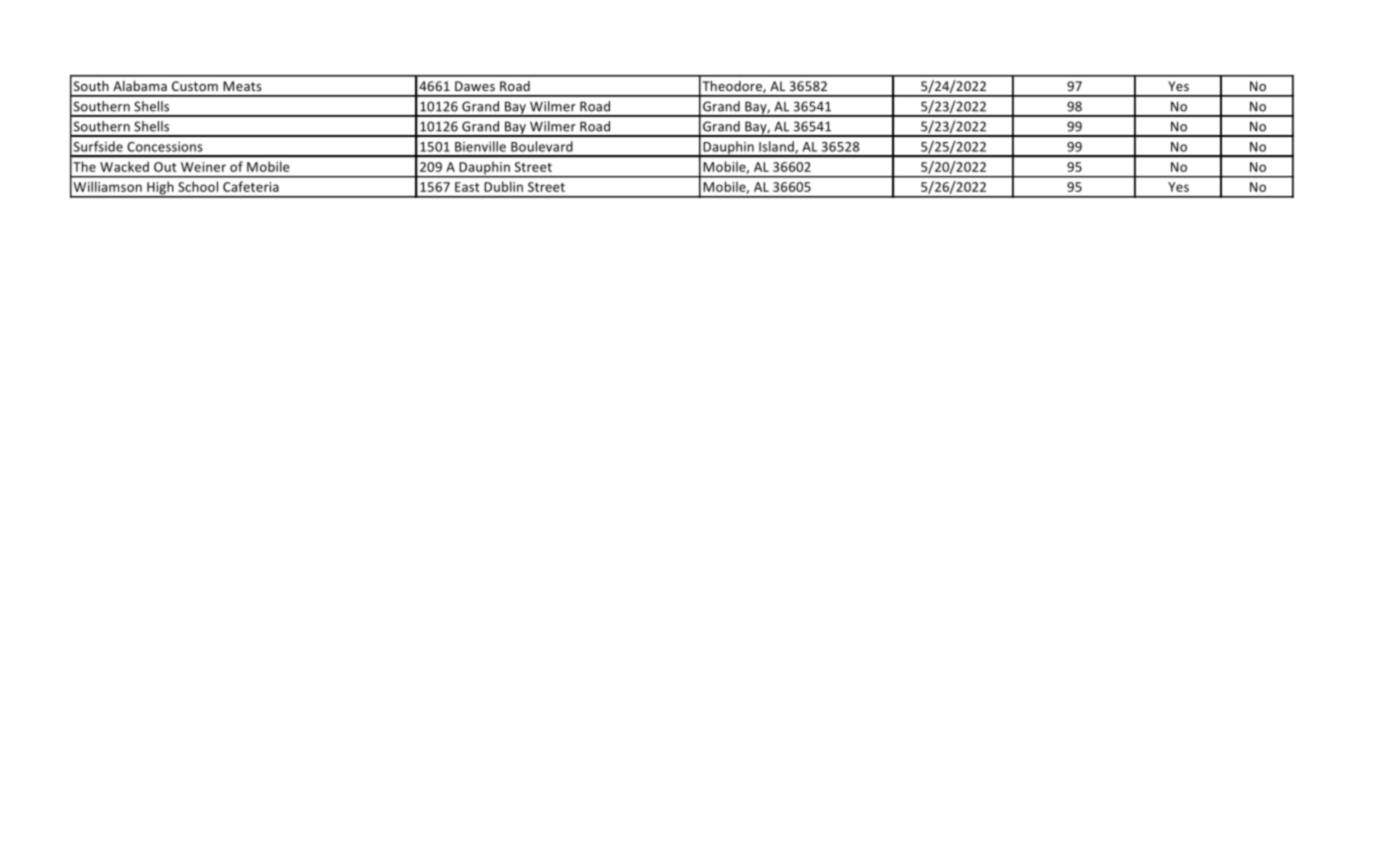  What do you see at coordinates (777, 147) in the screenshot?
I see `Island` at bounding box center [777, 147].
